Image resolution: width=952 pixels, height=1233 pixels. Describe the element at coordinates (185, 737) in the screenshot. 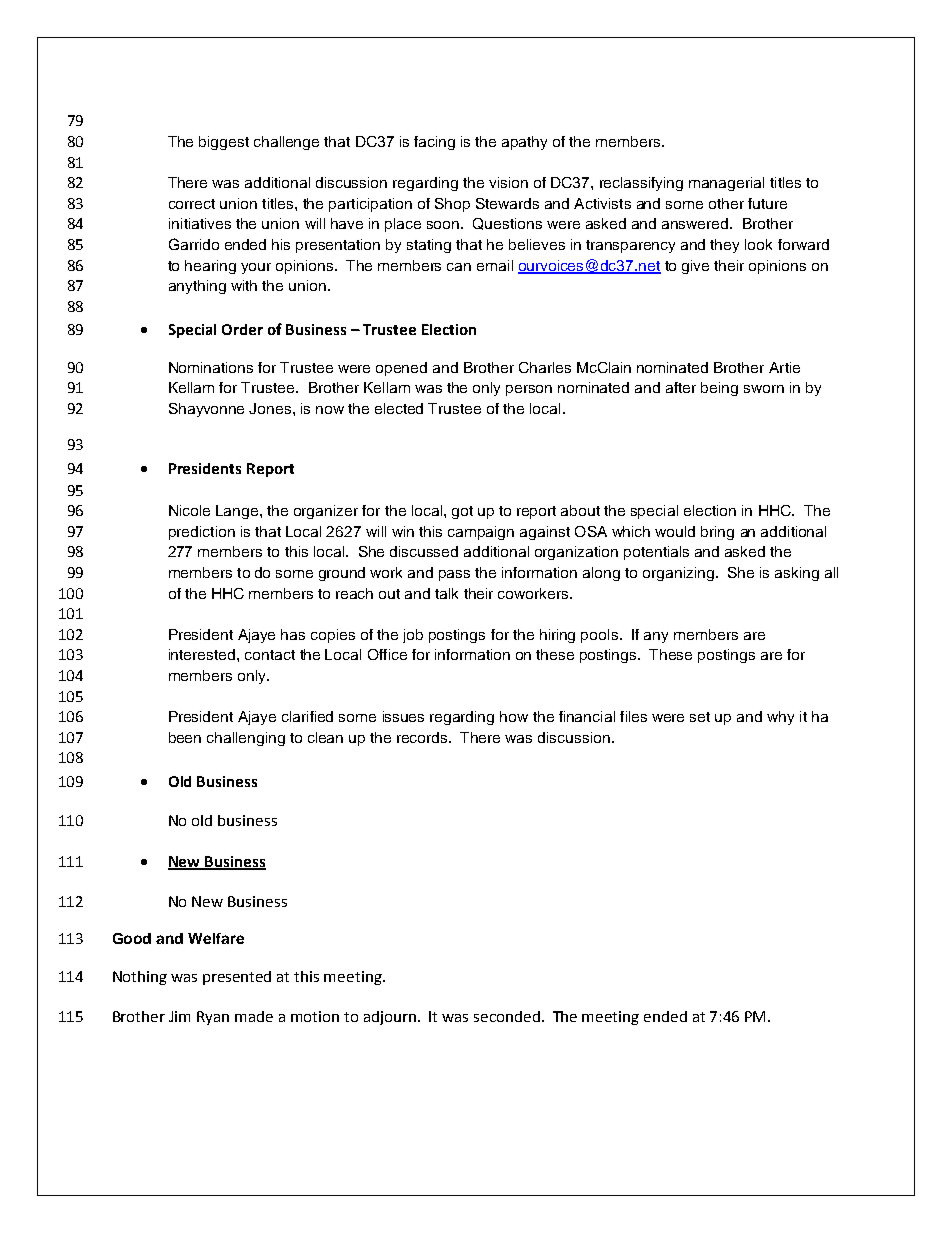

I see `been` at that location.
